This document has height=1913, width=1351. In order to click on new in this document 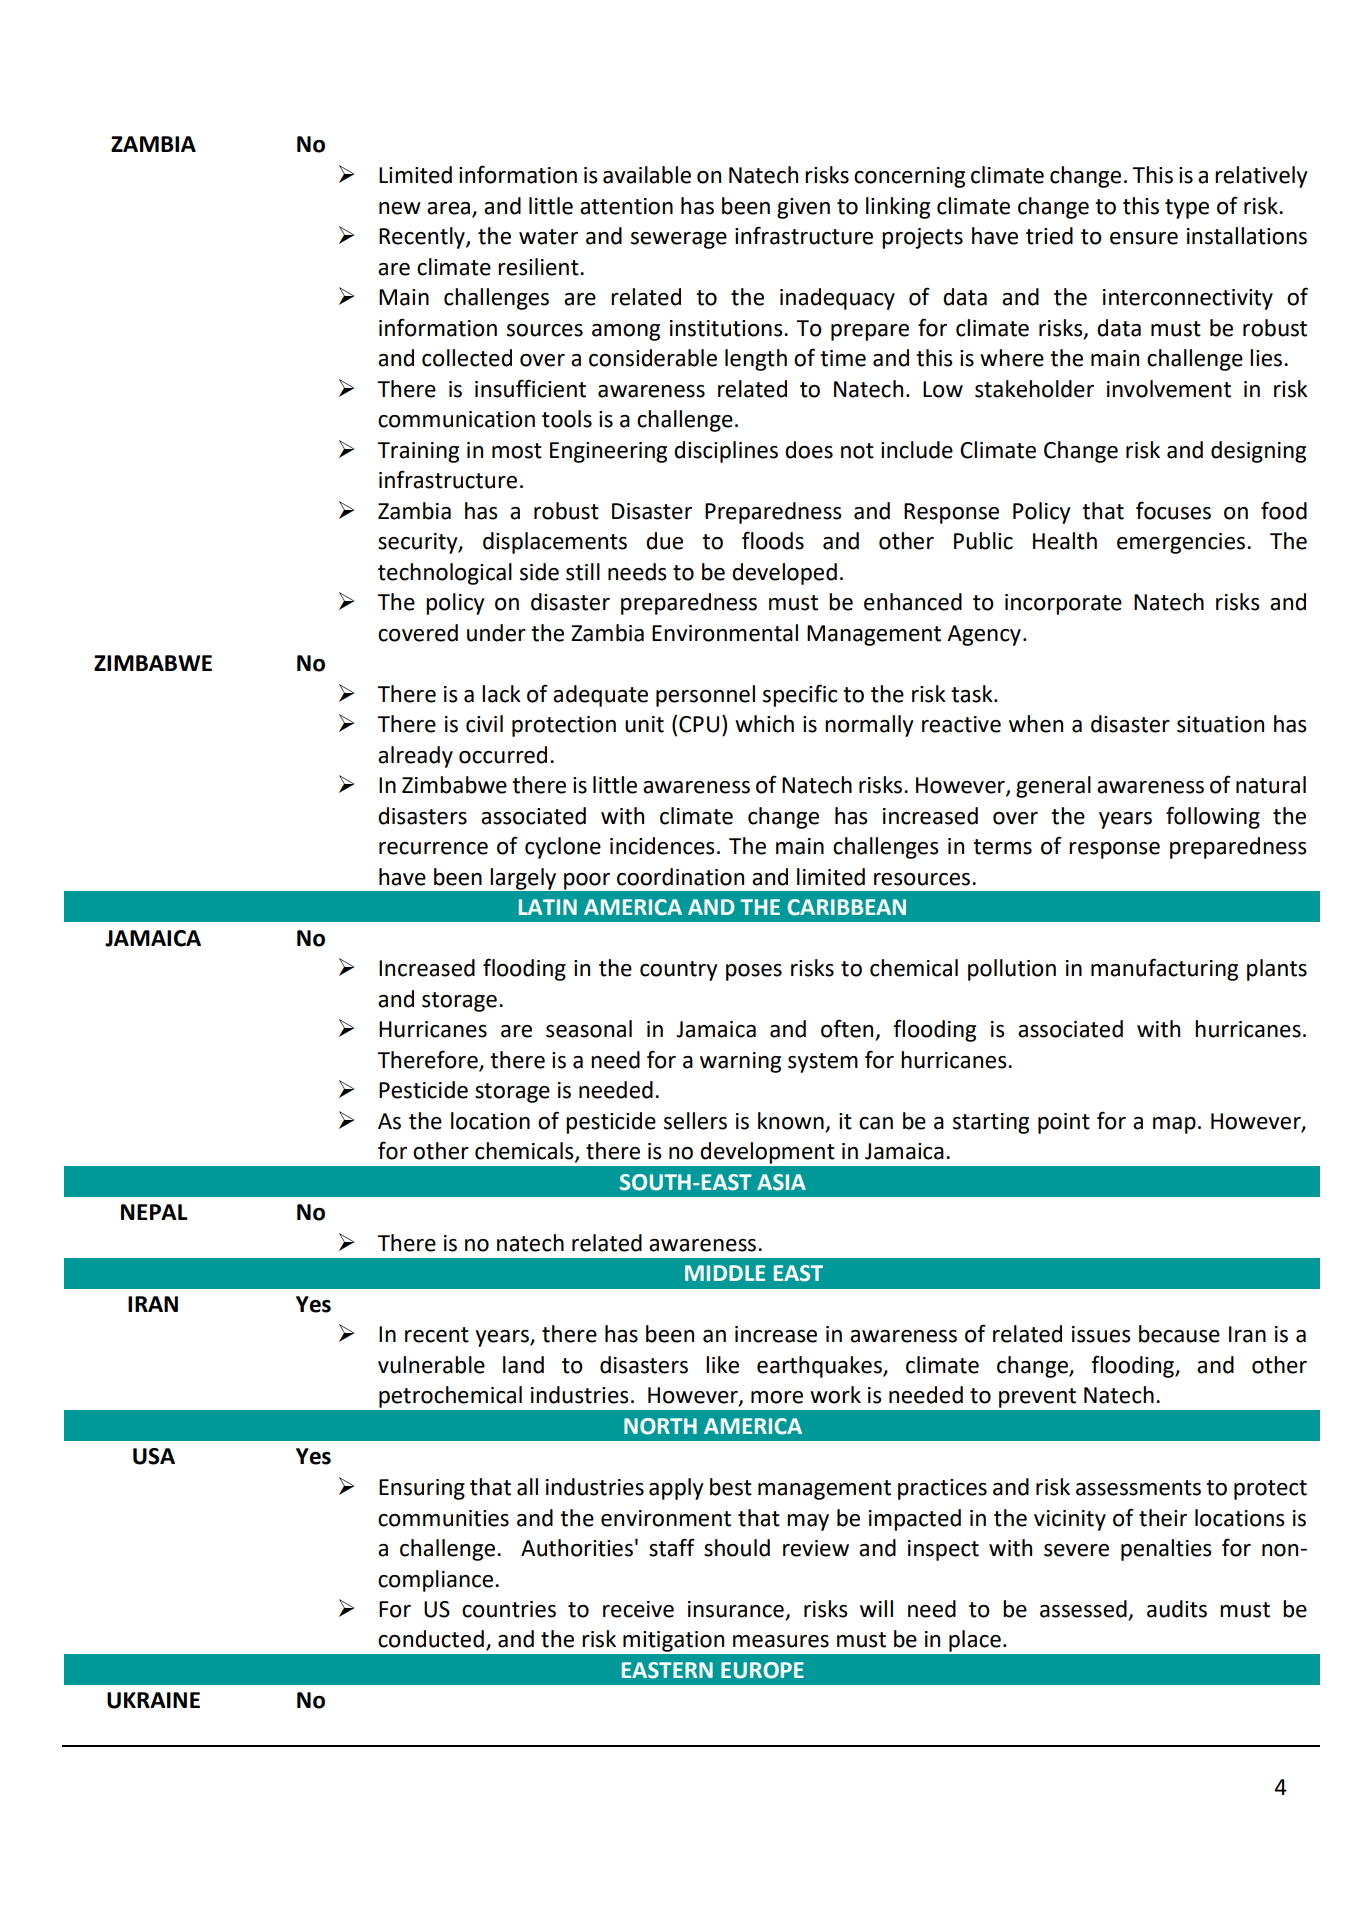, I will do `click(400, 208)`.
